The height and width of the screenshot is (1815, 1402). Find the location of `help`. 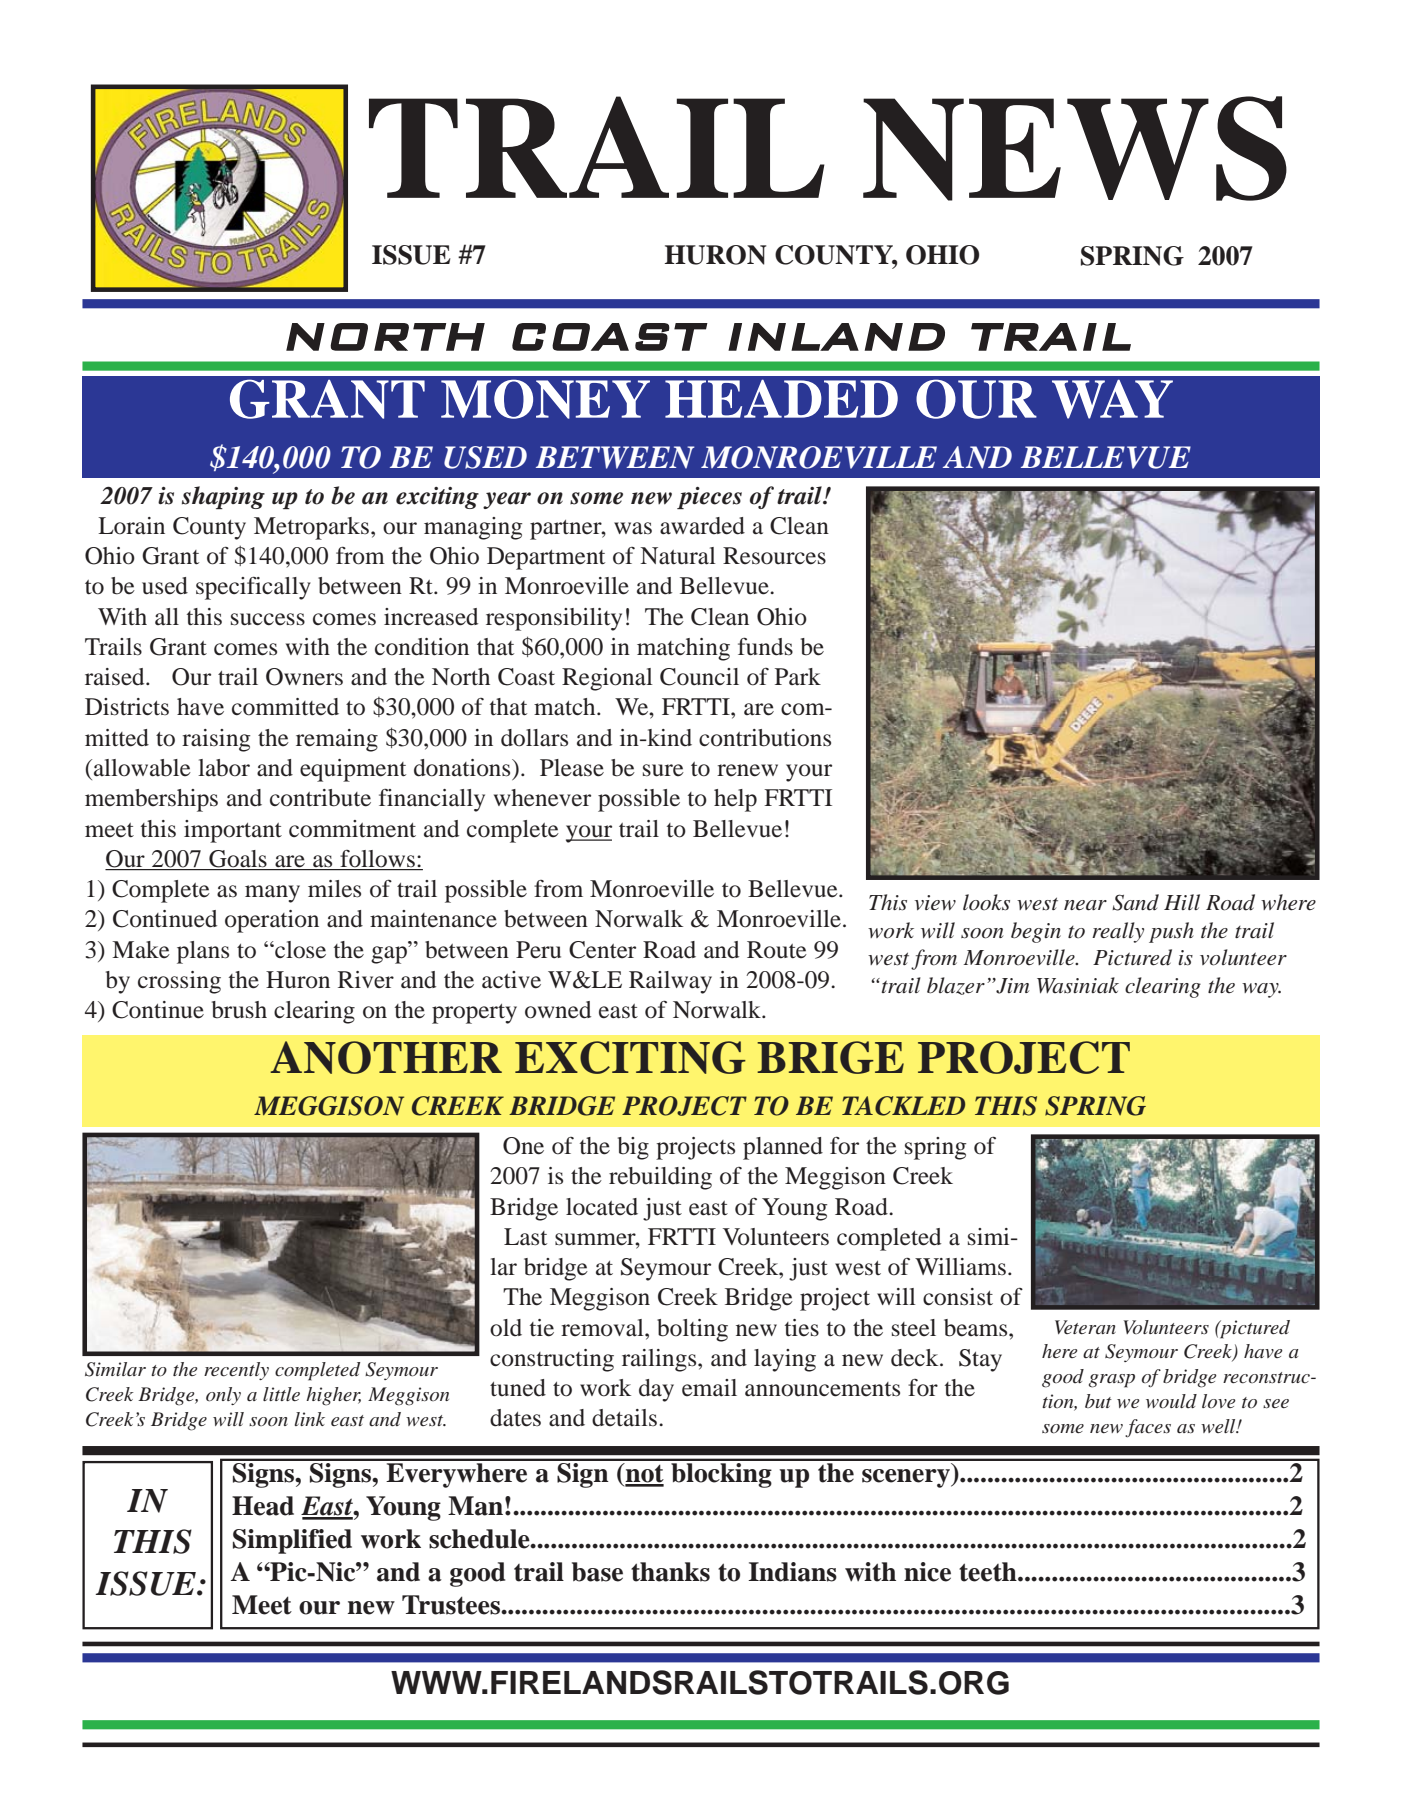

help is located at coordinates (735, 800).
